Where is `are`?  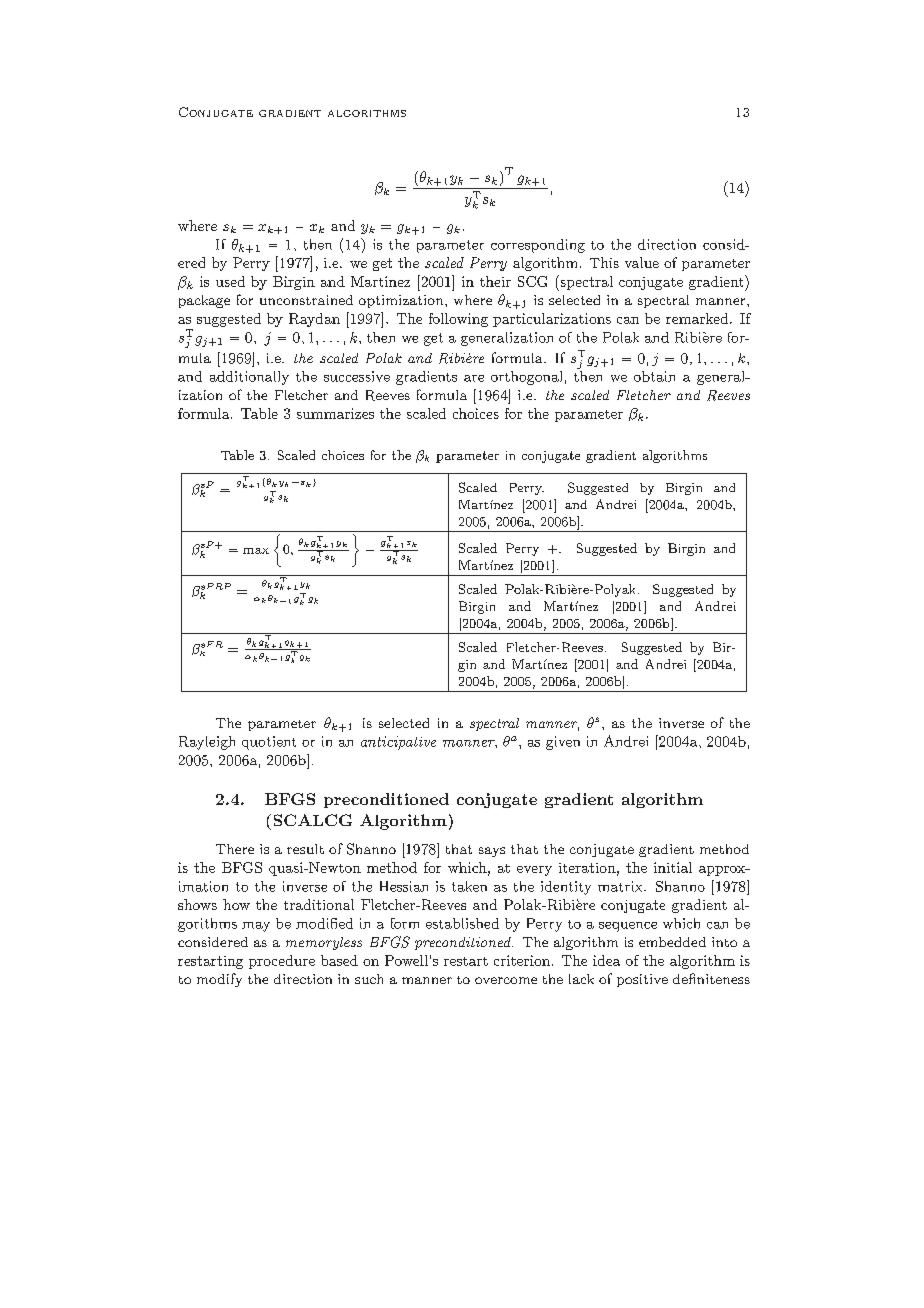
are is located at coordinates (474, 378).
